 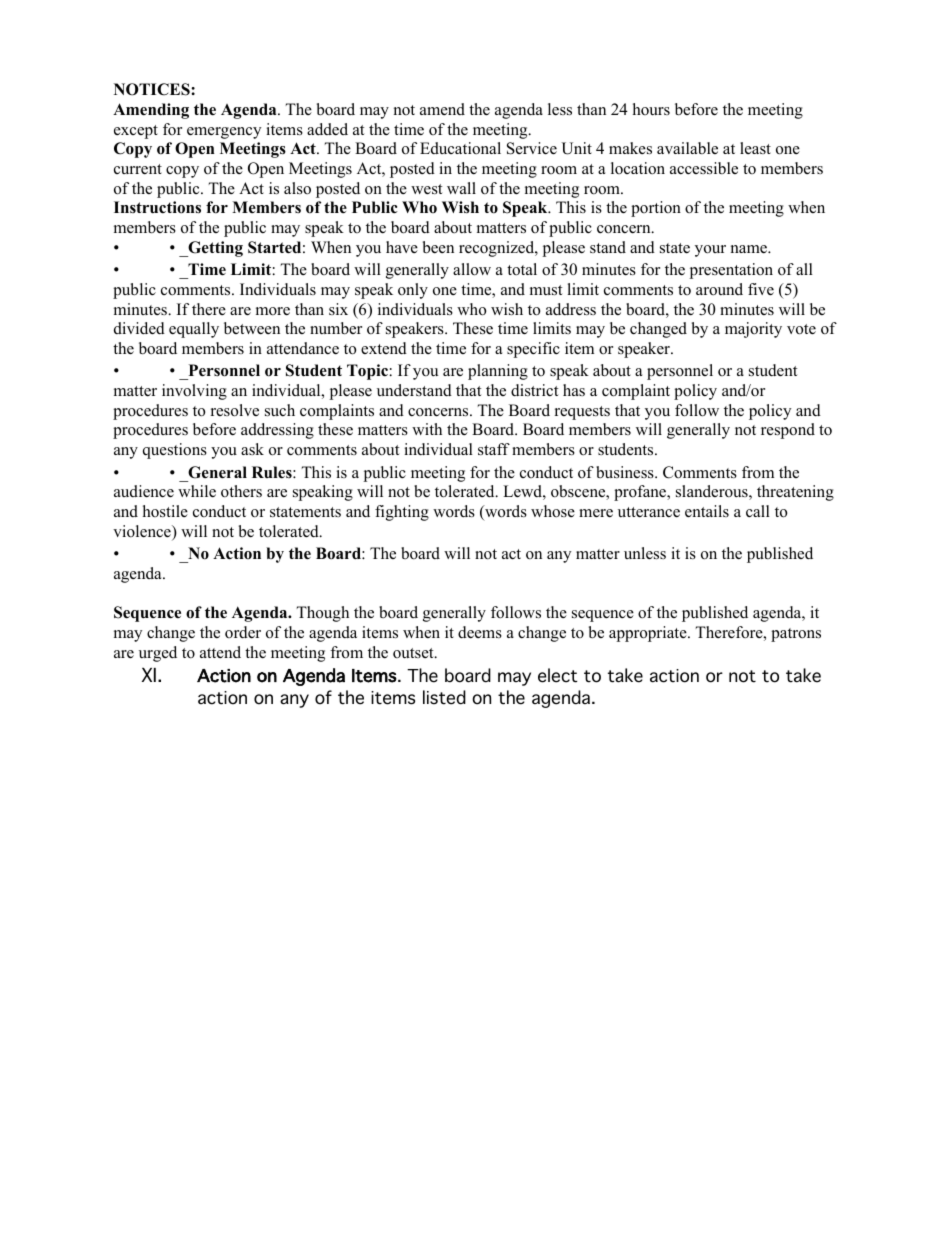 What do you see at coordinates (165, 511) in the document?
I see `hostile` at bounding box center [165, 511].
